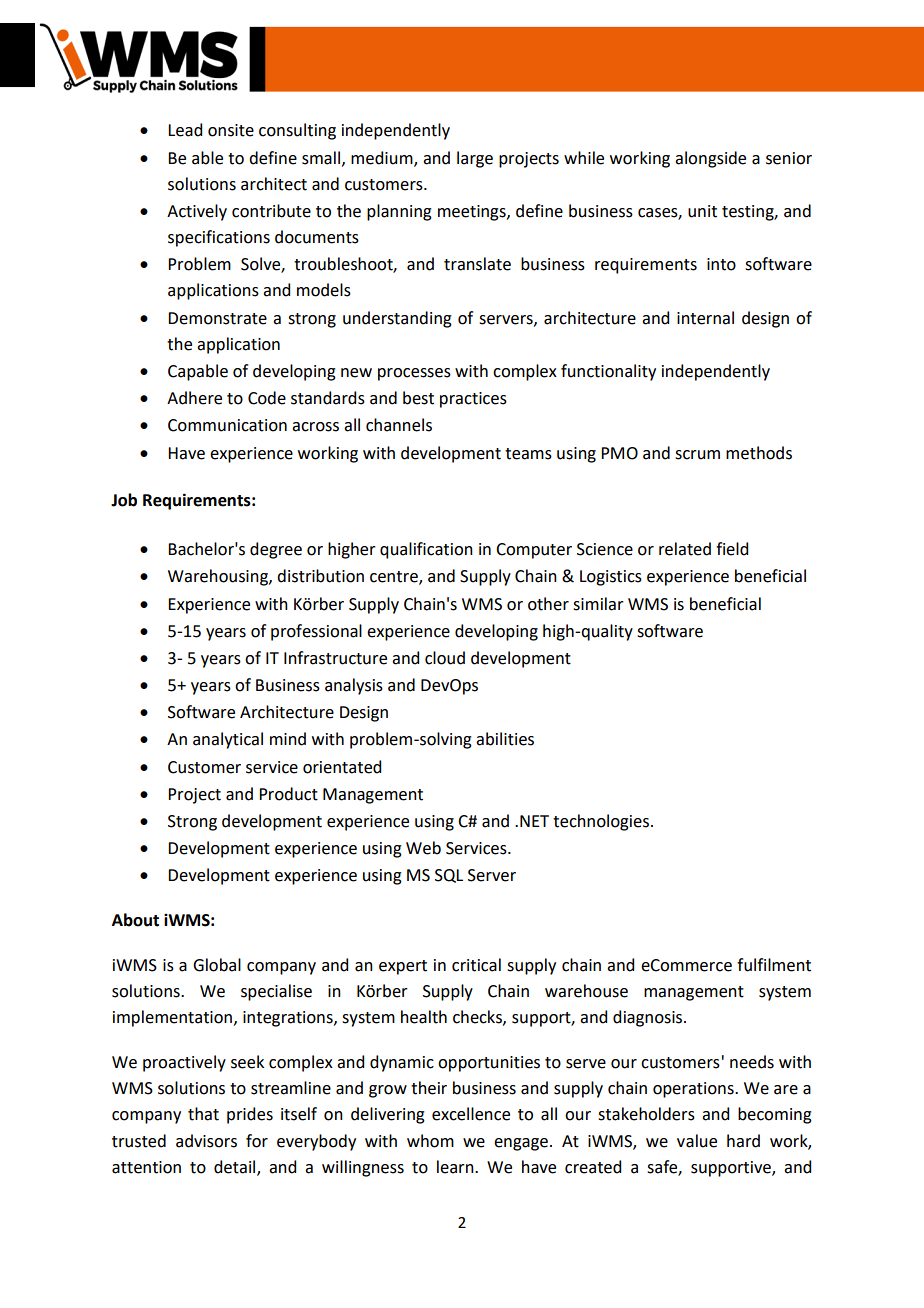  What do you see at coordinates (528, 454) in the document?
I see `teams` at bounding box center [528, 454].
